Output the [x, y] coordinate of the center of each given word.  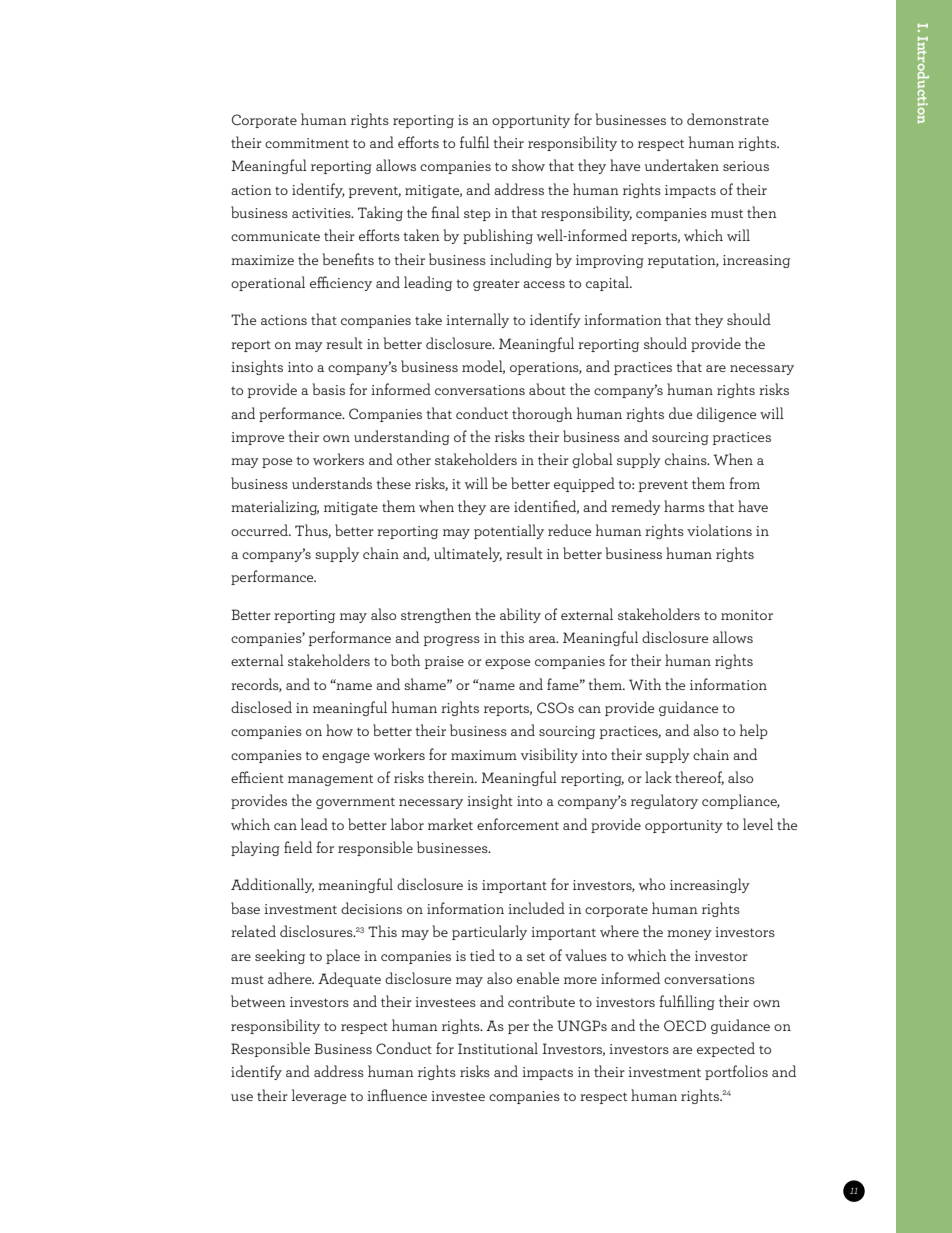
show [528, 165]
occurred [261, 530]
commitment [307, 143]
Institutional [498, 1048]
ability [520, 615]
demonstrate [728, 119]
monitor [747, 615]
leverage [319, 1096]
